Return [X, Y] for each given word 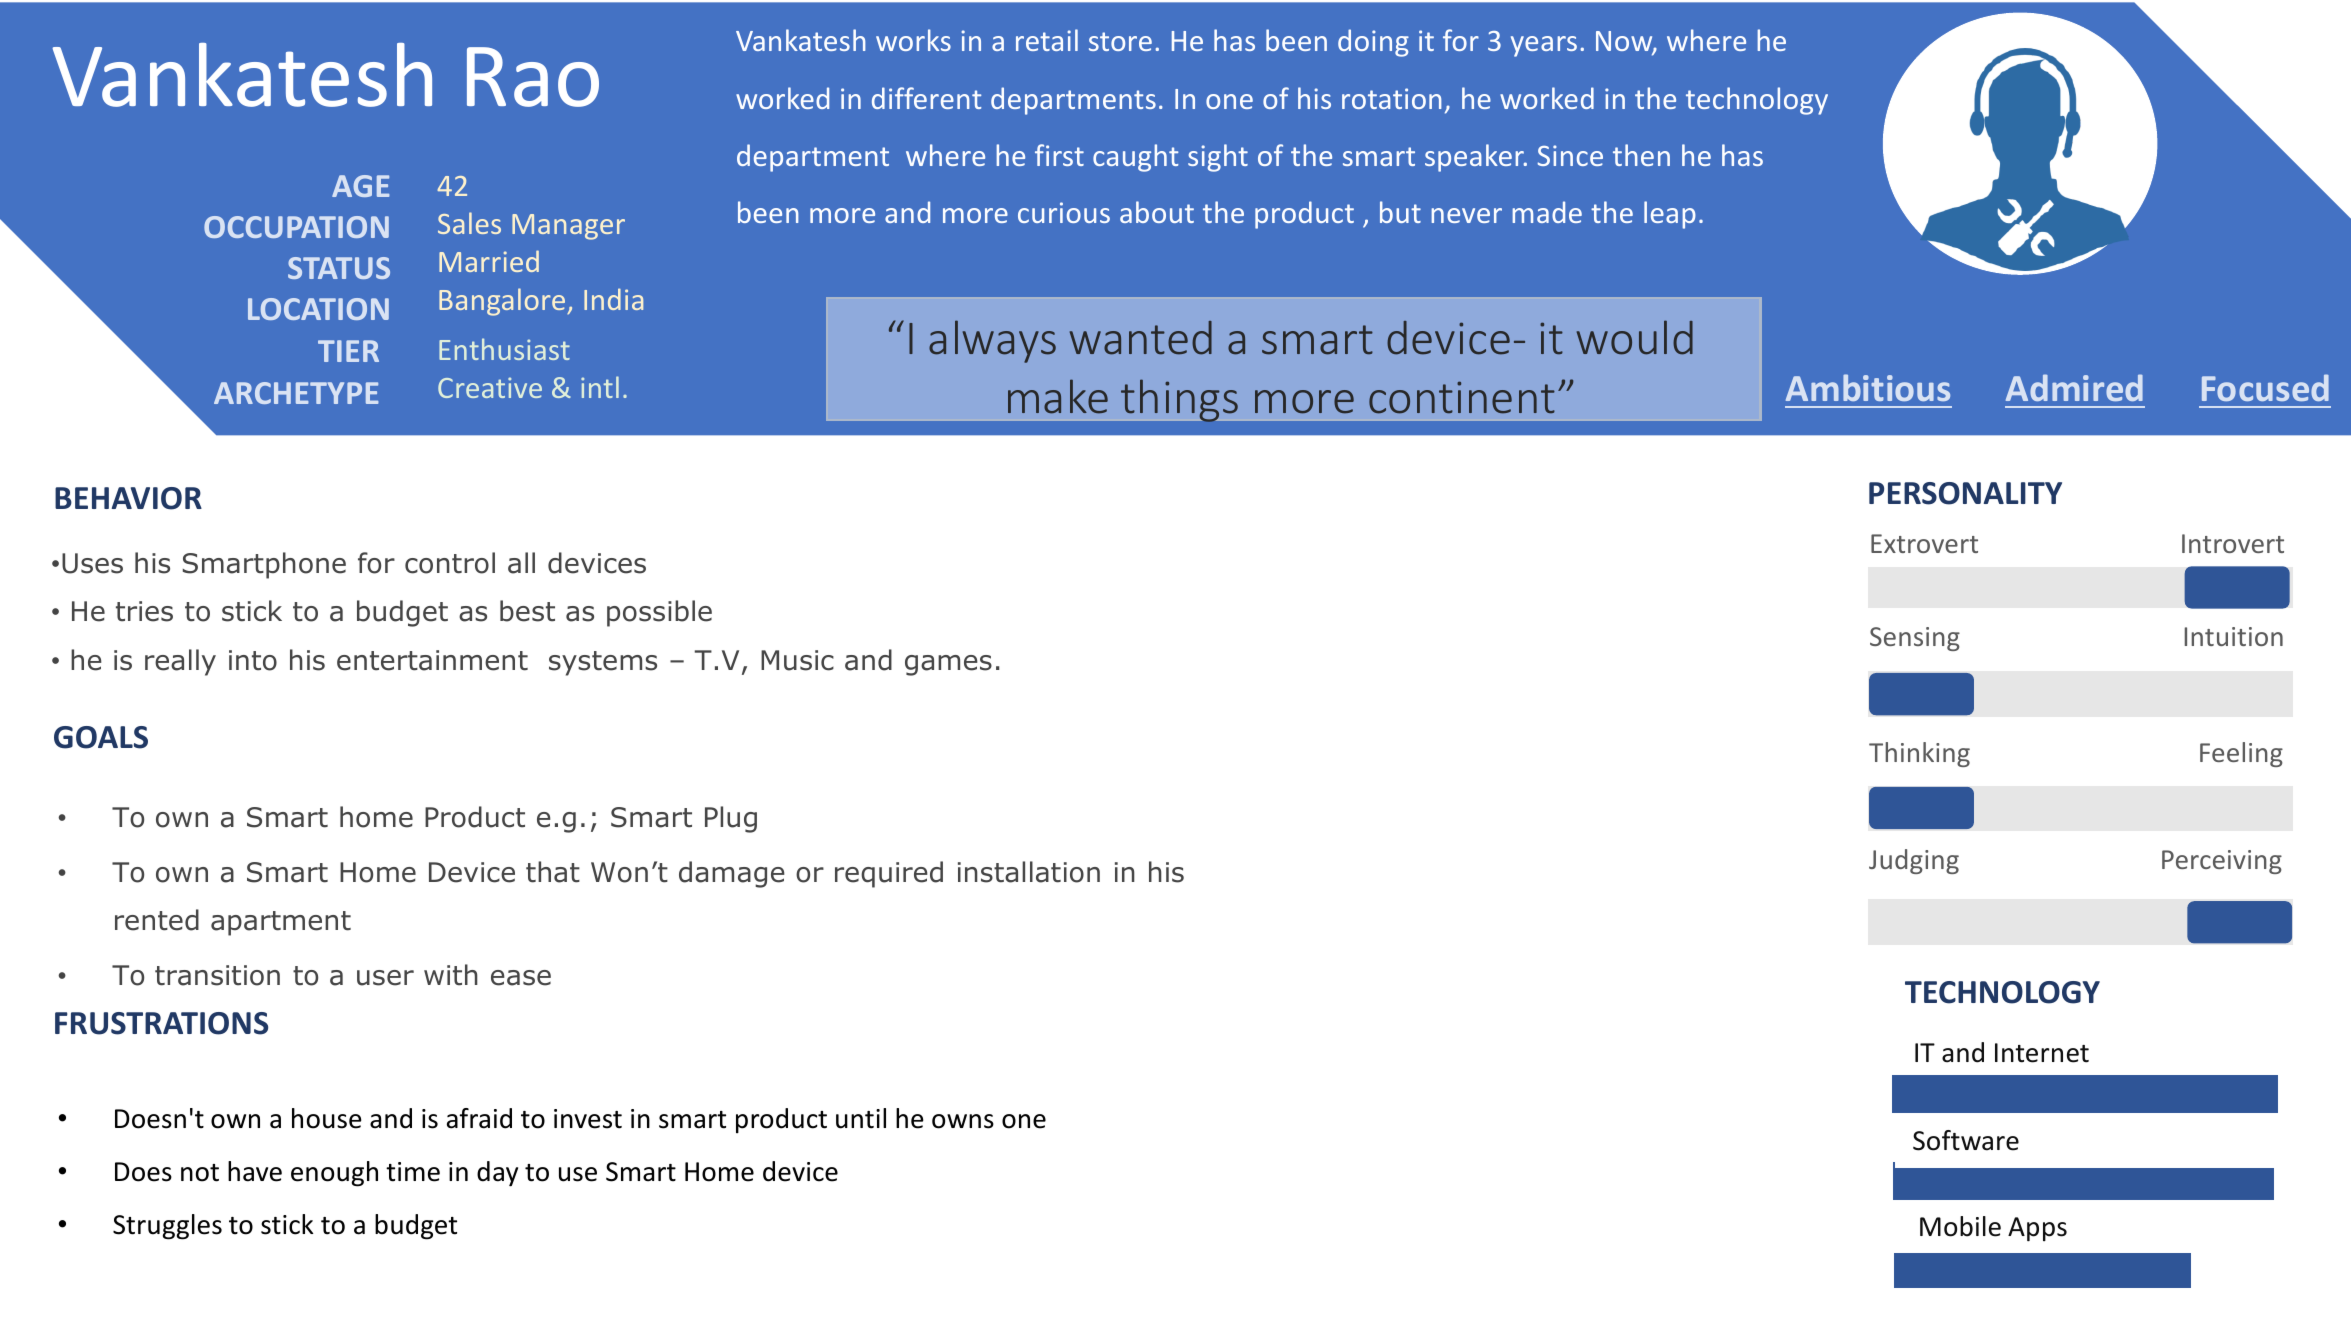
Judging [1914, 861]
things [1179, 401]
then [1641, 155]
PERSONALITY [1965, 493]
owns [963, 1121]
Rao [533, 77]
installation [1029, 872]
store [1120, 41]
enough [334, 1174]
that [553, 872]
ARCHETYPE [296, 393]
